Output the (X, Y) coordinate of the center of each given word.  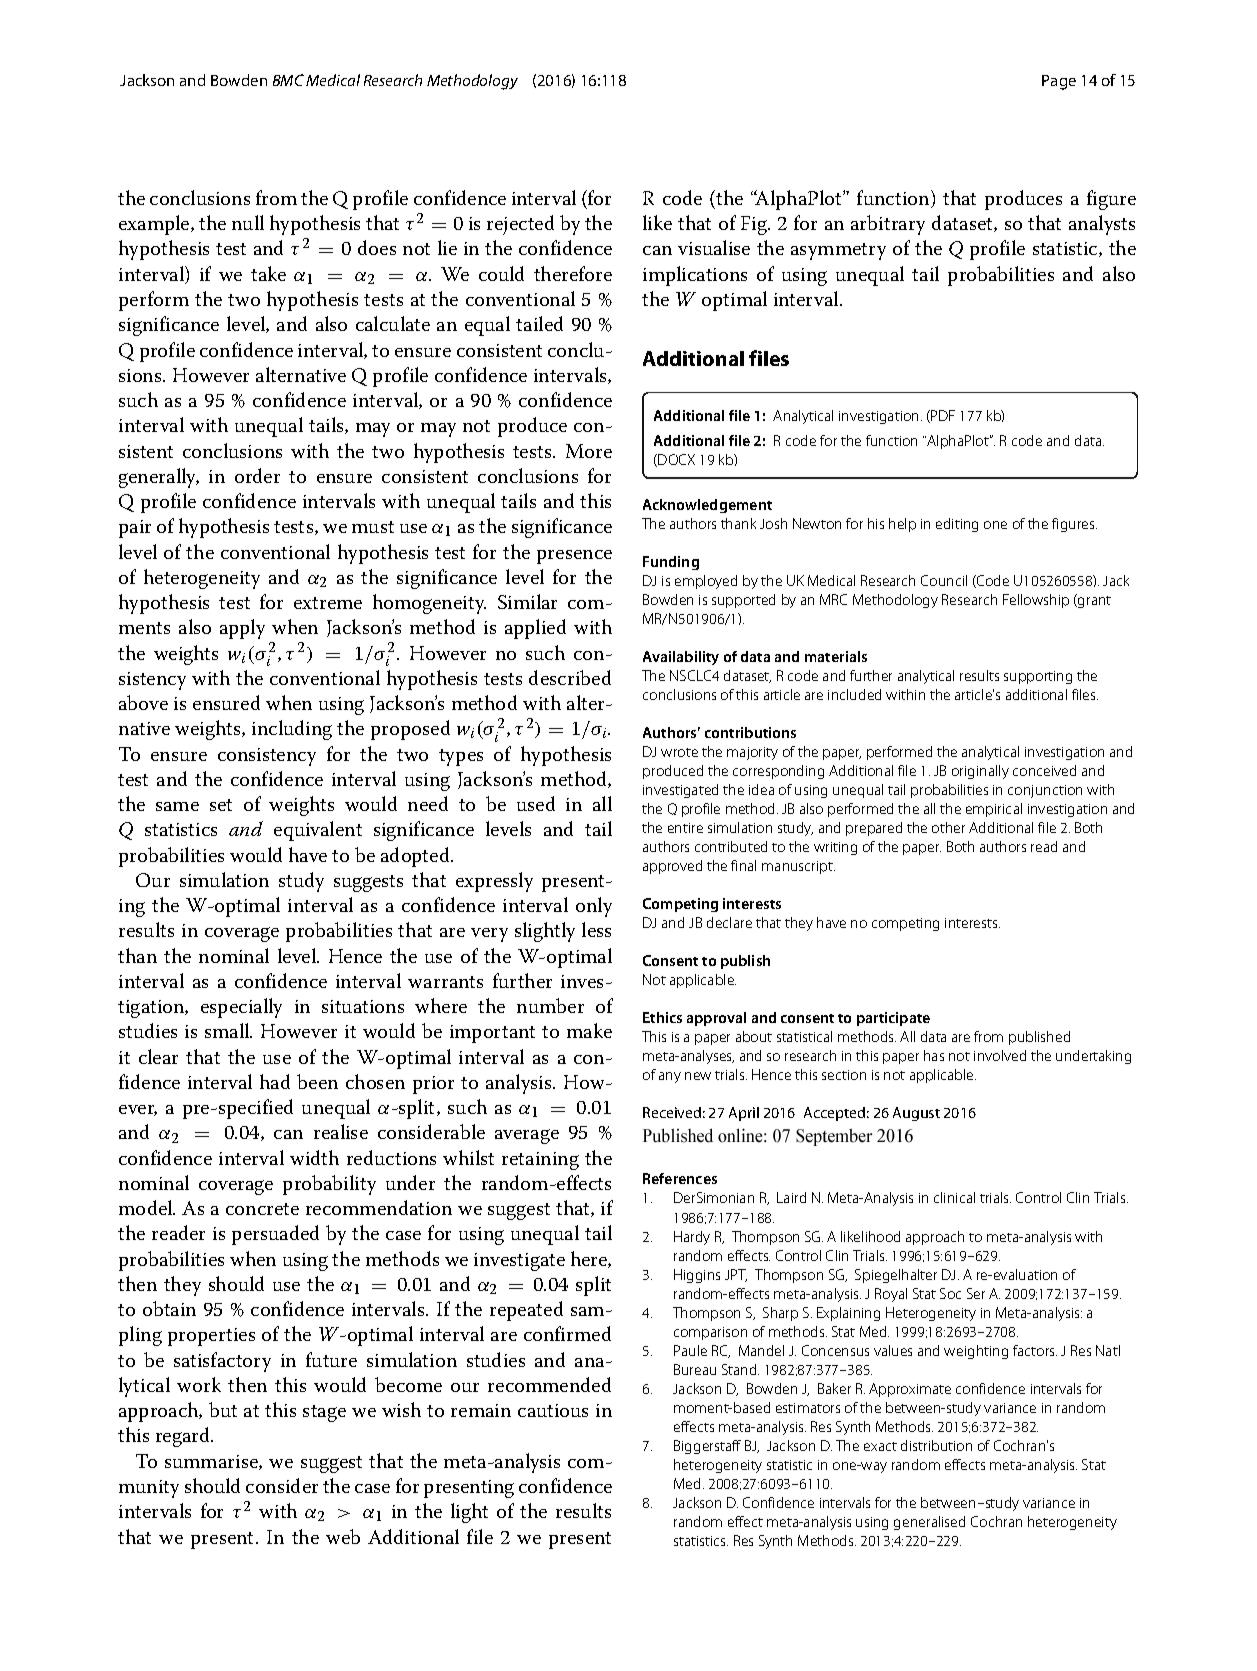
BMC (288, 80)
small (228, 1030)
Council (944, 580)
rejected (520, 225)
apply (242, 629)
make (589, 1030)
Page (1059, 82)
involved (1000, 1055)
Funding (671, 563)
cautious (553, 1410)
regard (184, 1437)
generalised (929, 1523)
